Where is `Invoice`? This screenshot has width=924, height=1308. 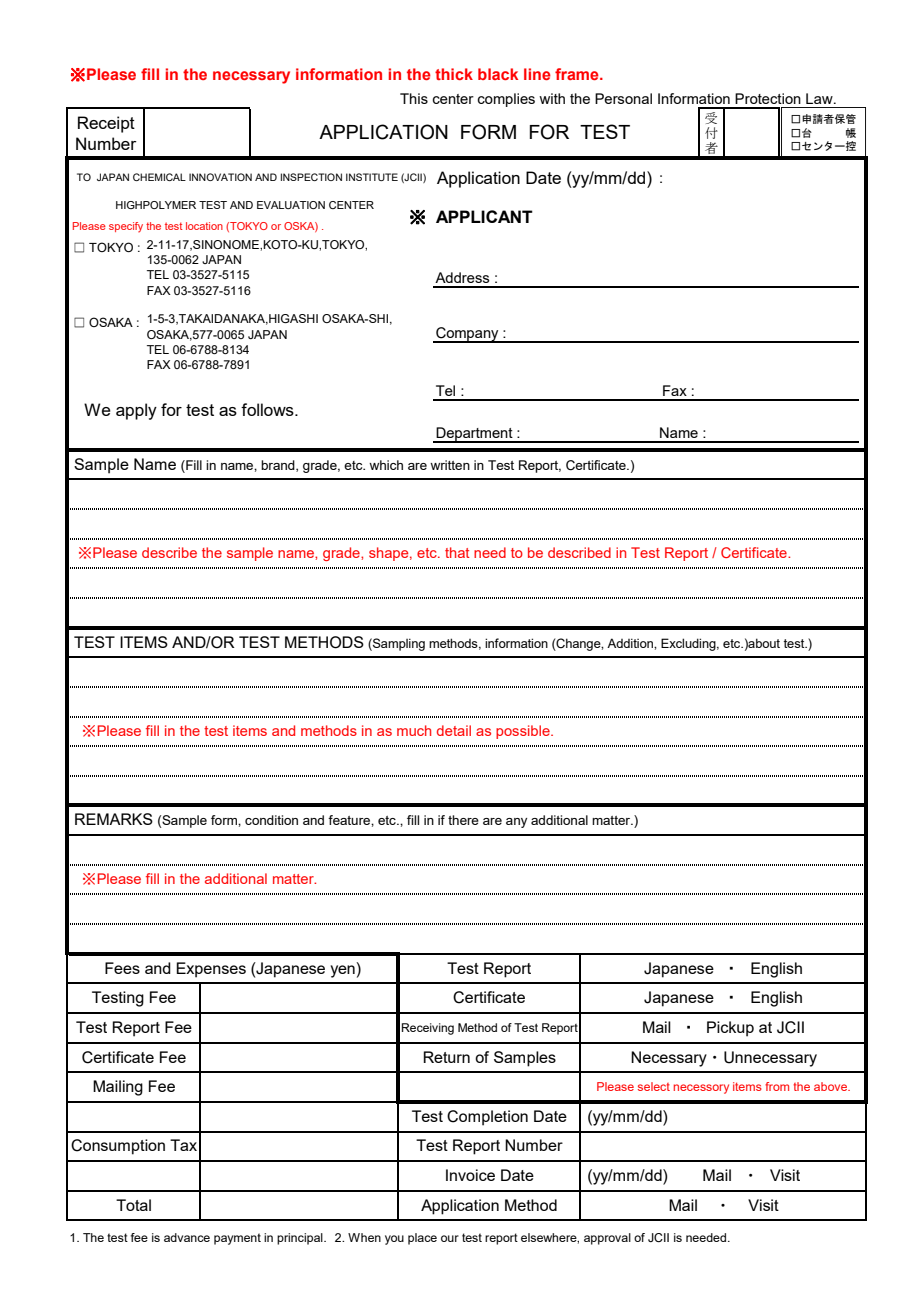 Invoice is located at coordinates (470, 1175).
